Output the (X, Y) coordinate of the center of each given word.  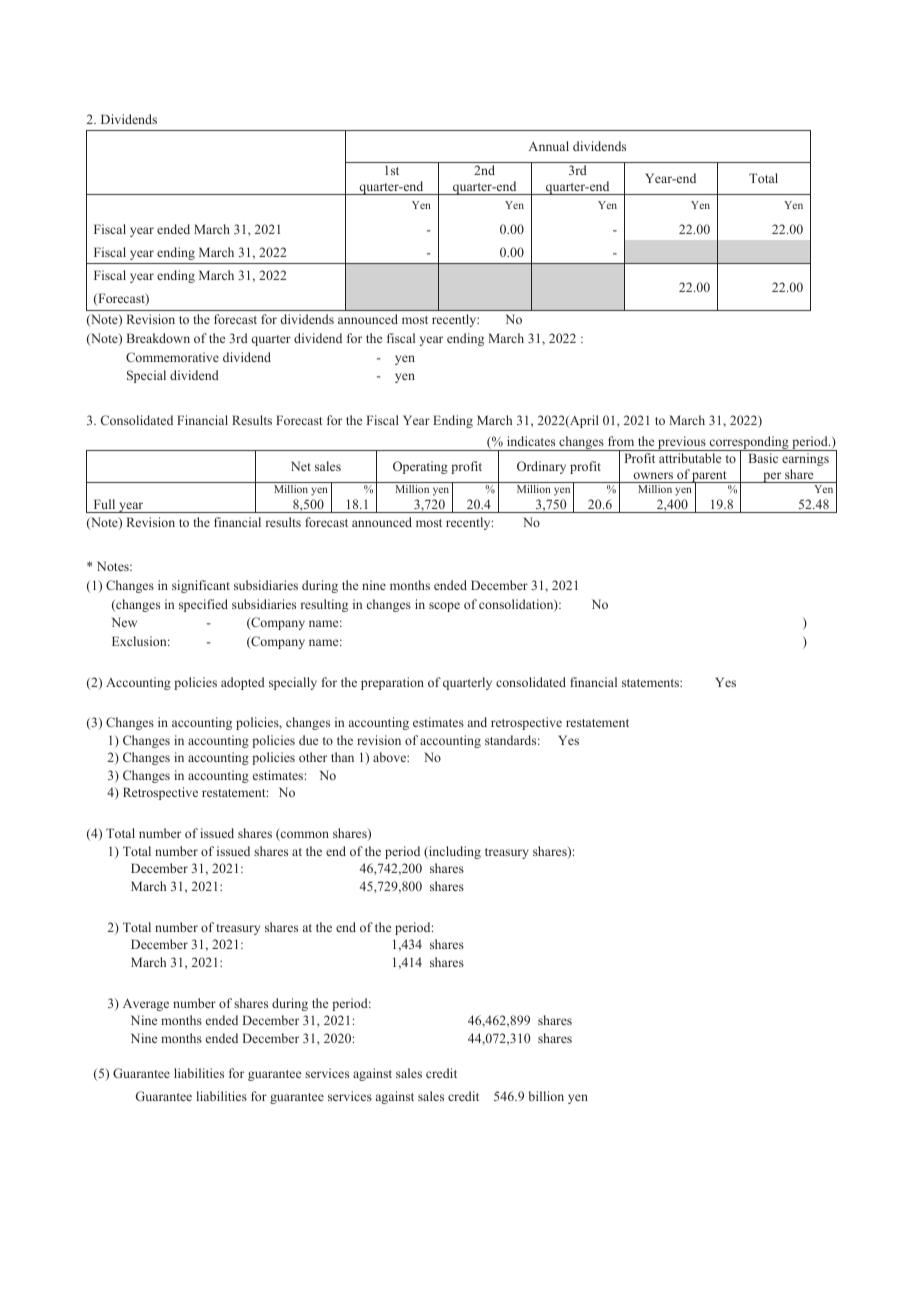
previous (682, 443)
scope (444, 607)
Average (146, 1005)
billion (546, 1096)
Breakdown (158, 338)
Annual (549, 146)
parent (710, 478)
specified (203, 605)
